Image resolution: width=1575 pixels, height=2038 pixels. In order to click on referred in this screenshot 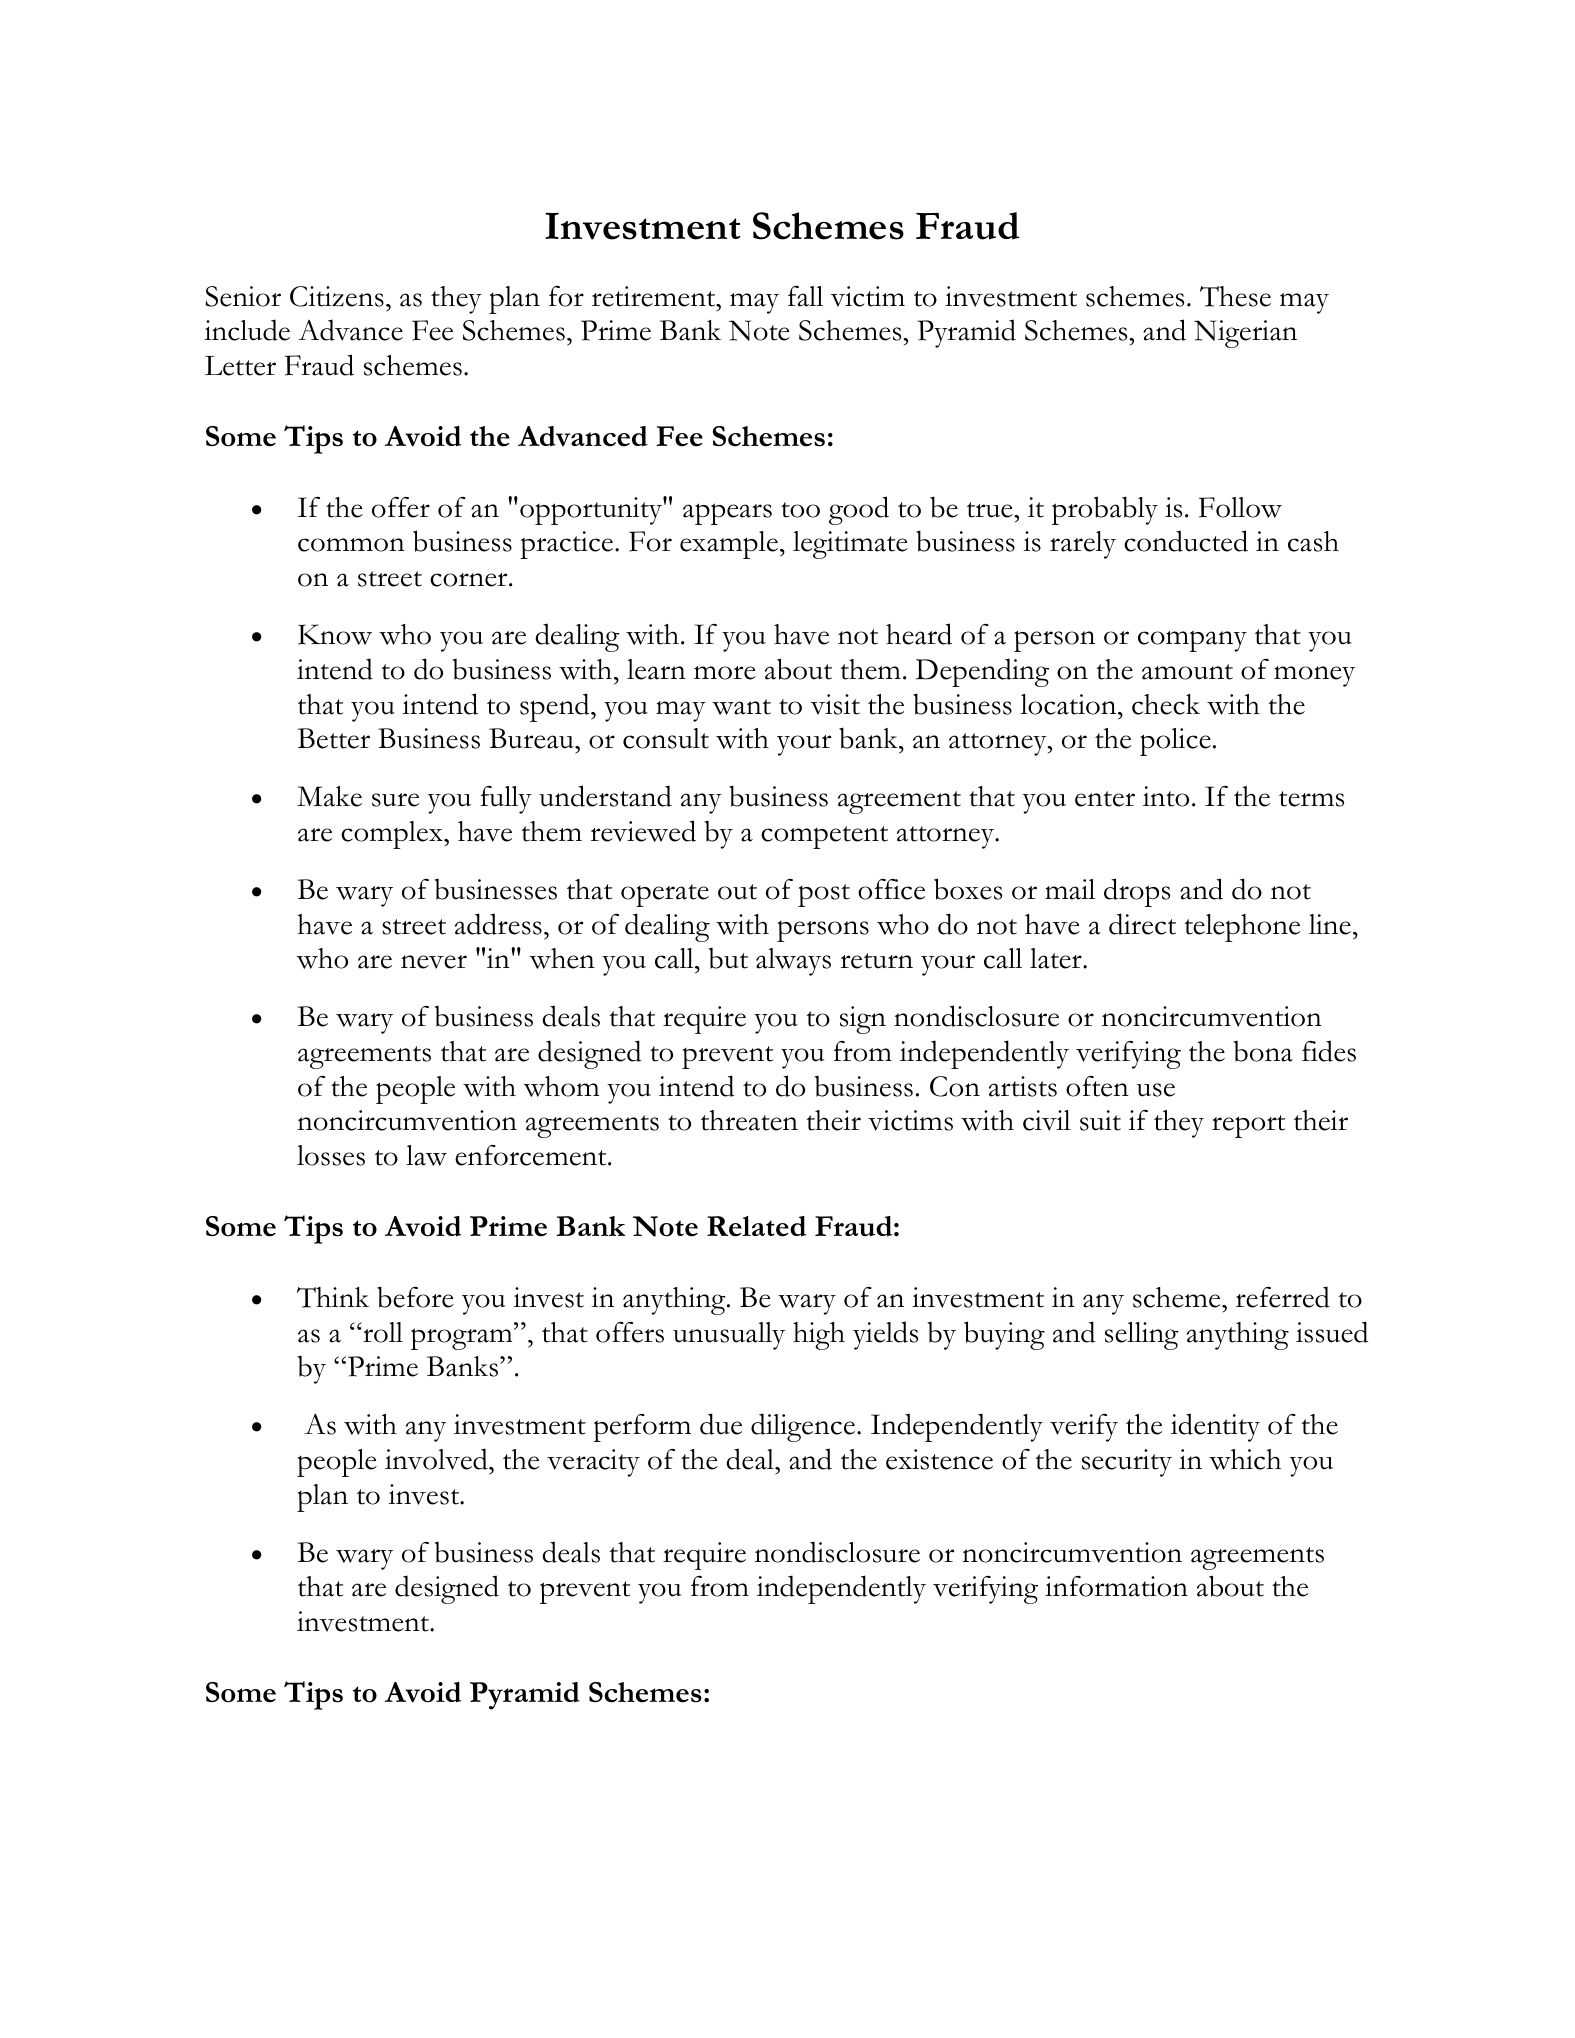, I will do `click(1283, 1297)`.
